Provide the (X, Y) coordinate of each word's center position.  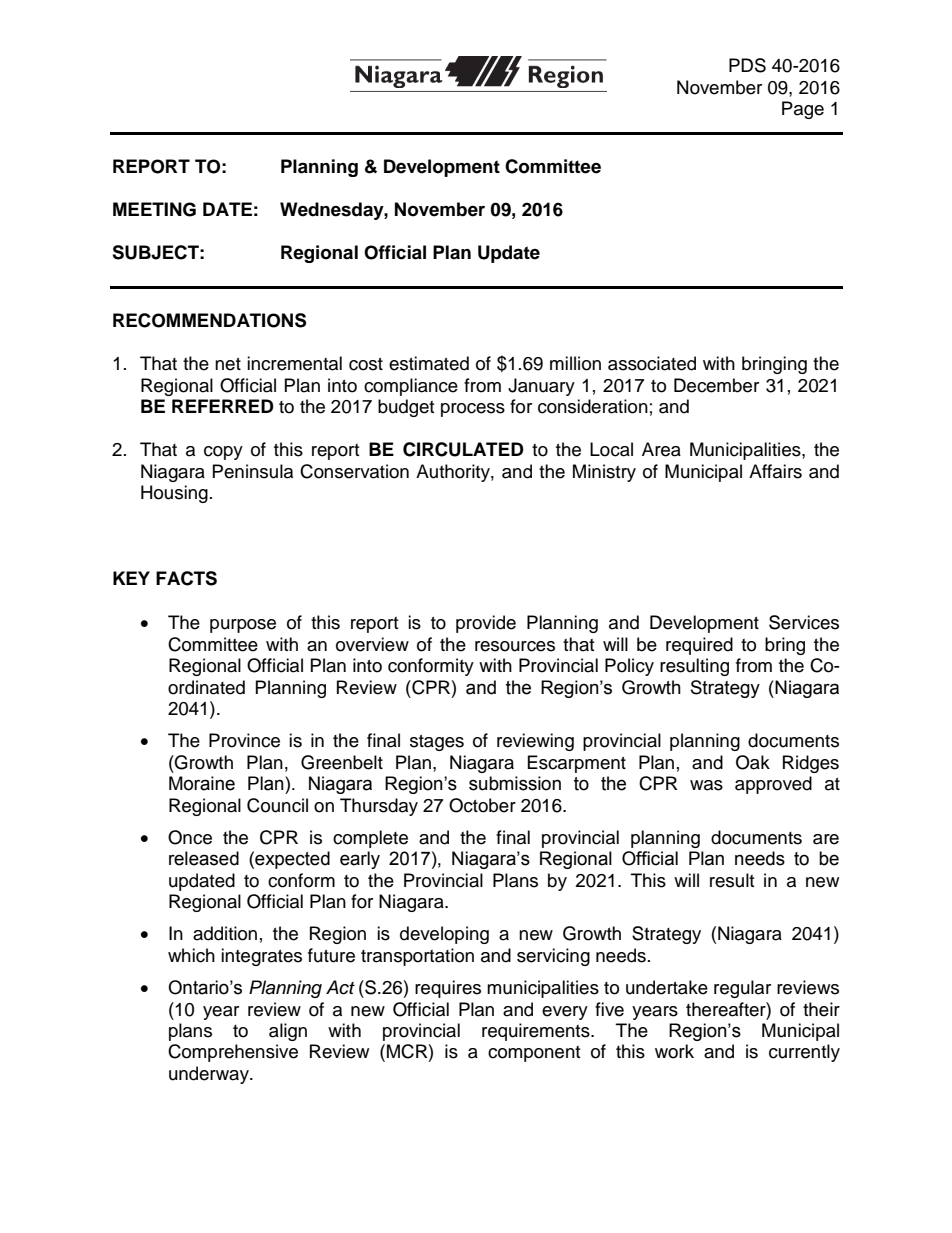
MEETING (154, 209)
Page (803, 110)
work (674, 1051)
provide (486, 624)
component (534, 1054)
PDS (747, 65)
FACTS (186, 578)
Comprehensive (233, 1053)
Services (804, 622)
